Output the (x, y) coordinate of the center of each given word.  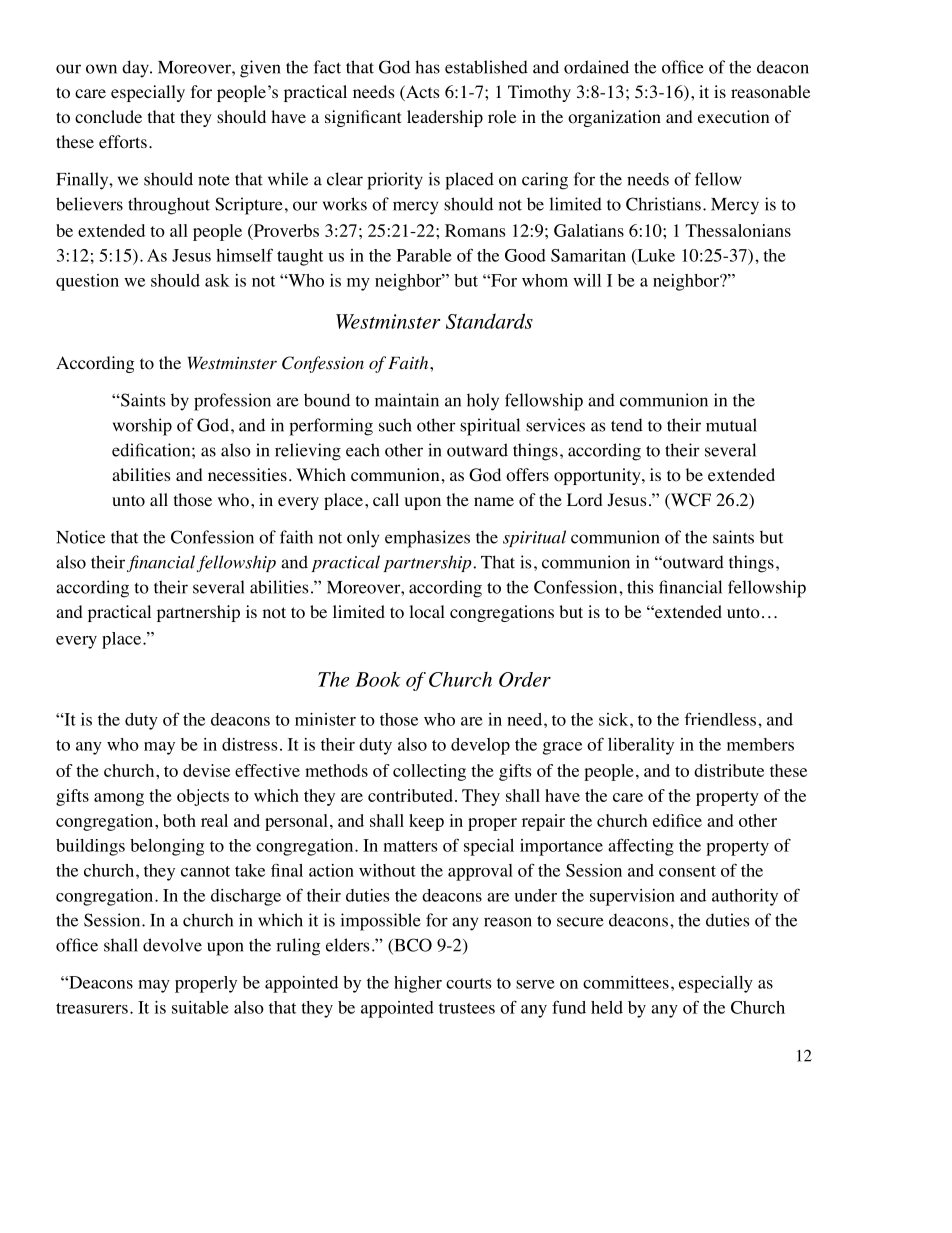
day (136, 69)
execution (733, 117)
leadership (445, 118)
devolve (172, 945)
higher (418, 984)
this (640, 587)
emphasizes (427, 539)
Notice (80, 537)
